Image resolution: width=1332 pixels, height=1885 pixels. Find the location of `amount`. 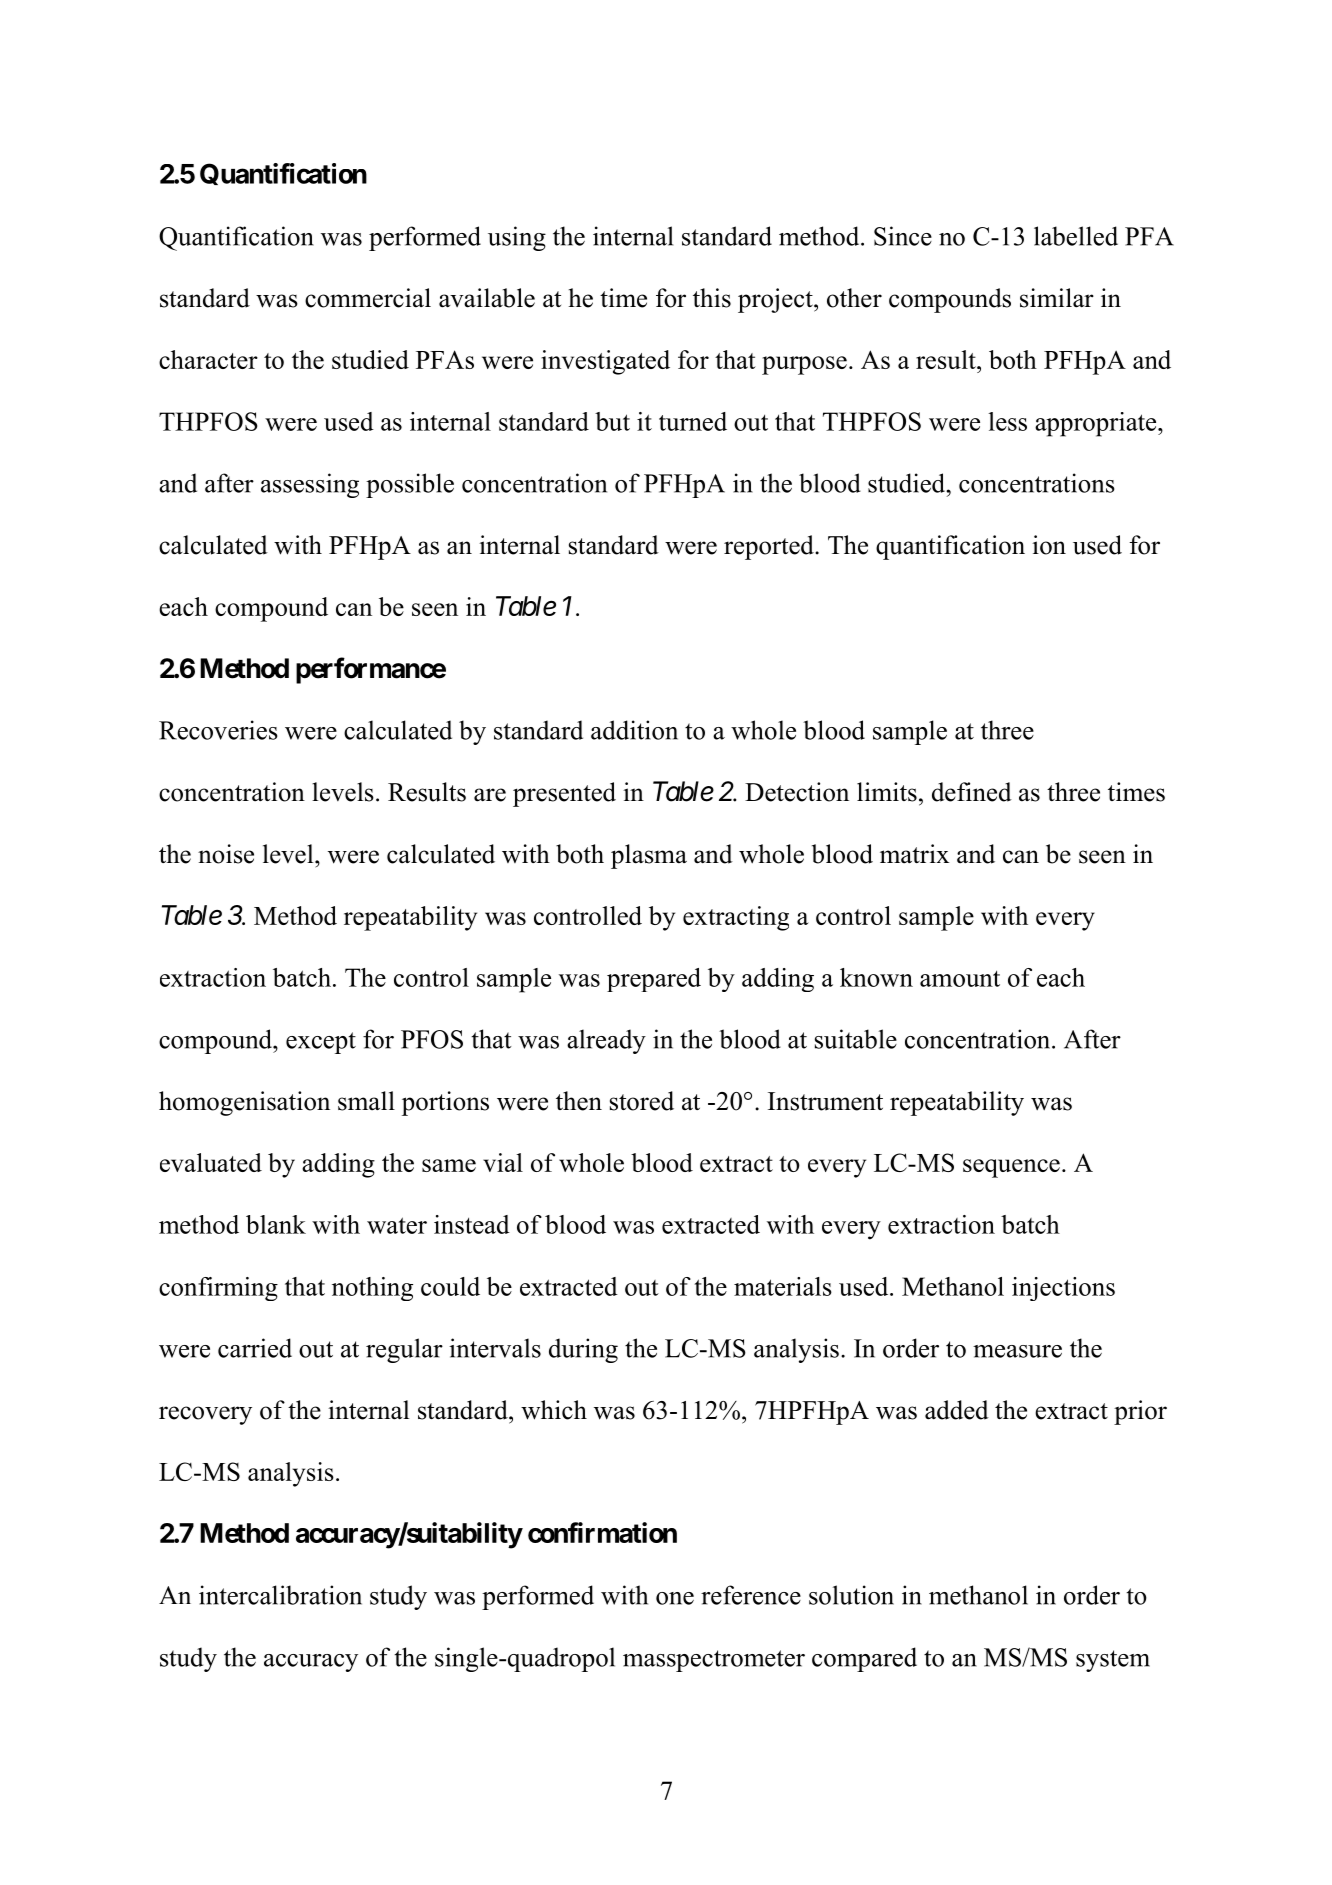

amount is located at coordinates (960, 978).
